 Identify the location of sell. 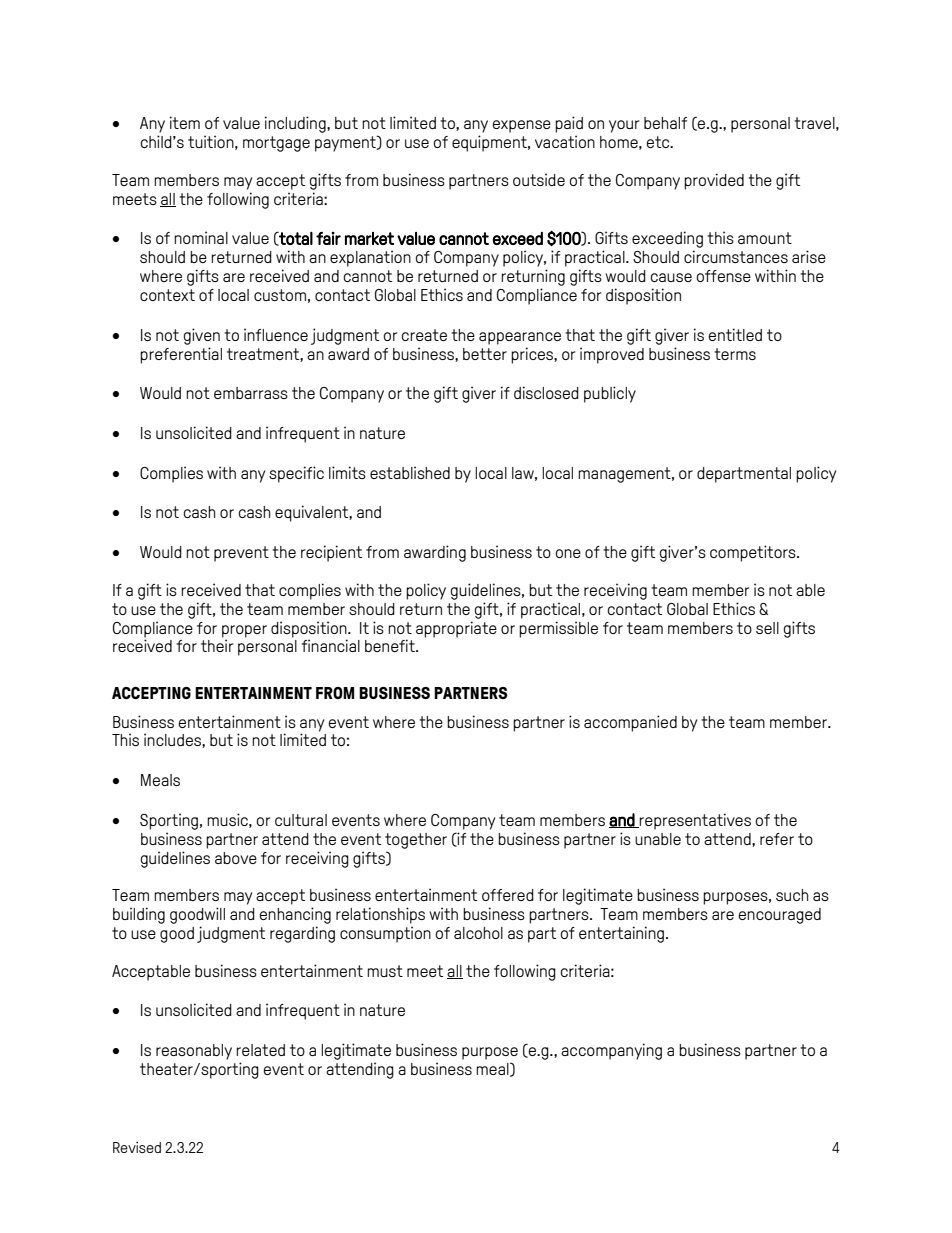
(767, 628).
